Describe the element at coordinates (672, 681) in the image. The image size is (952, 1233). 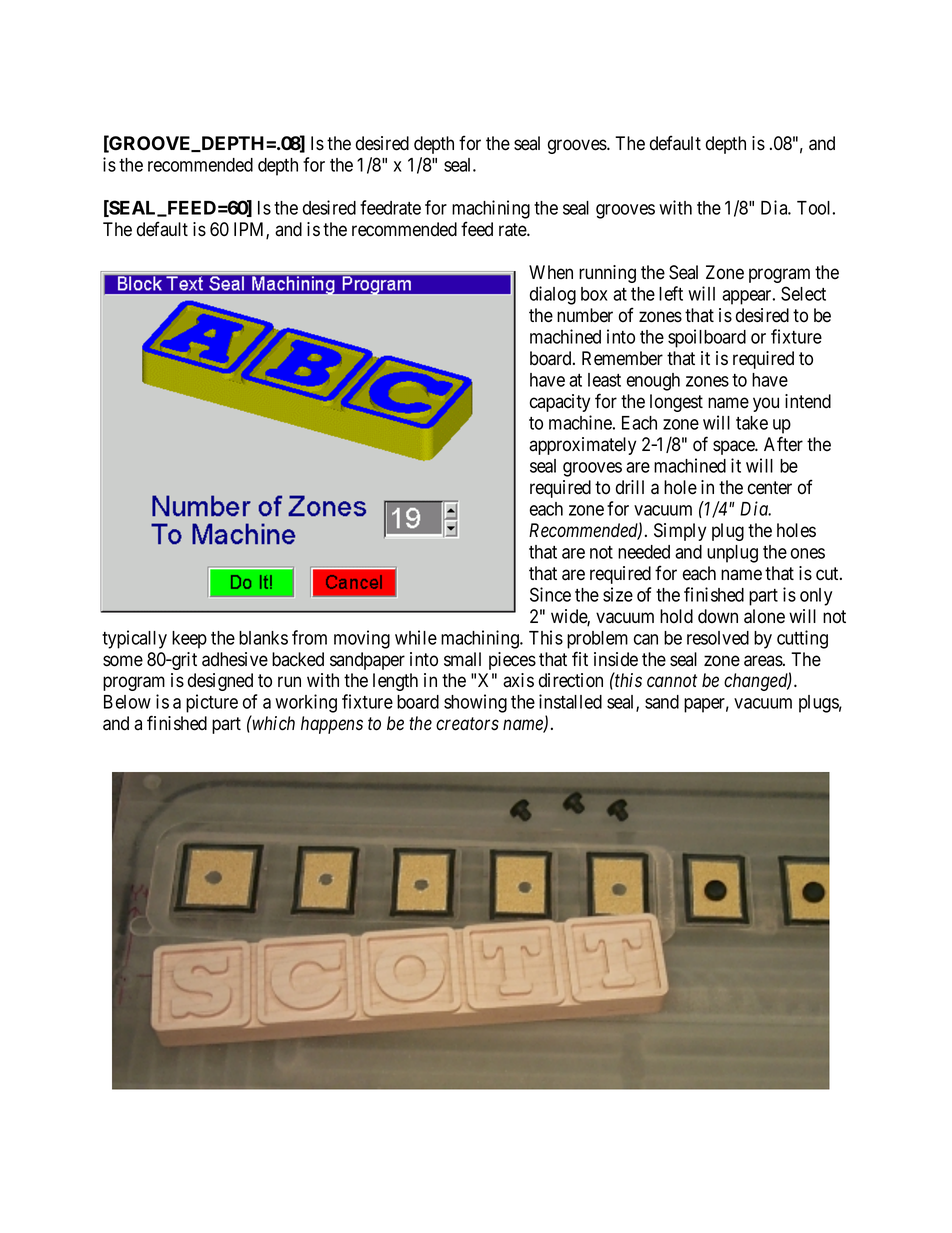
I see `cannot` at that location.
